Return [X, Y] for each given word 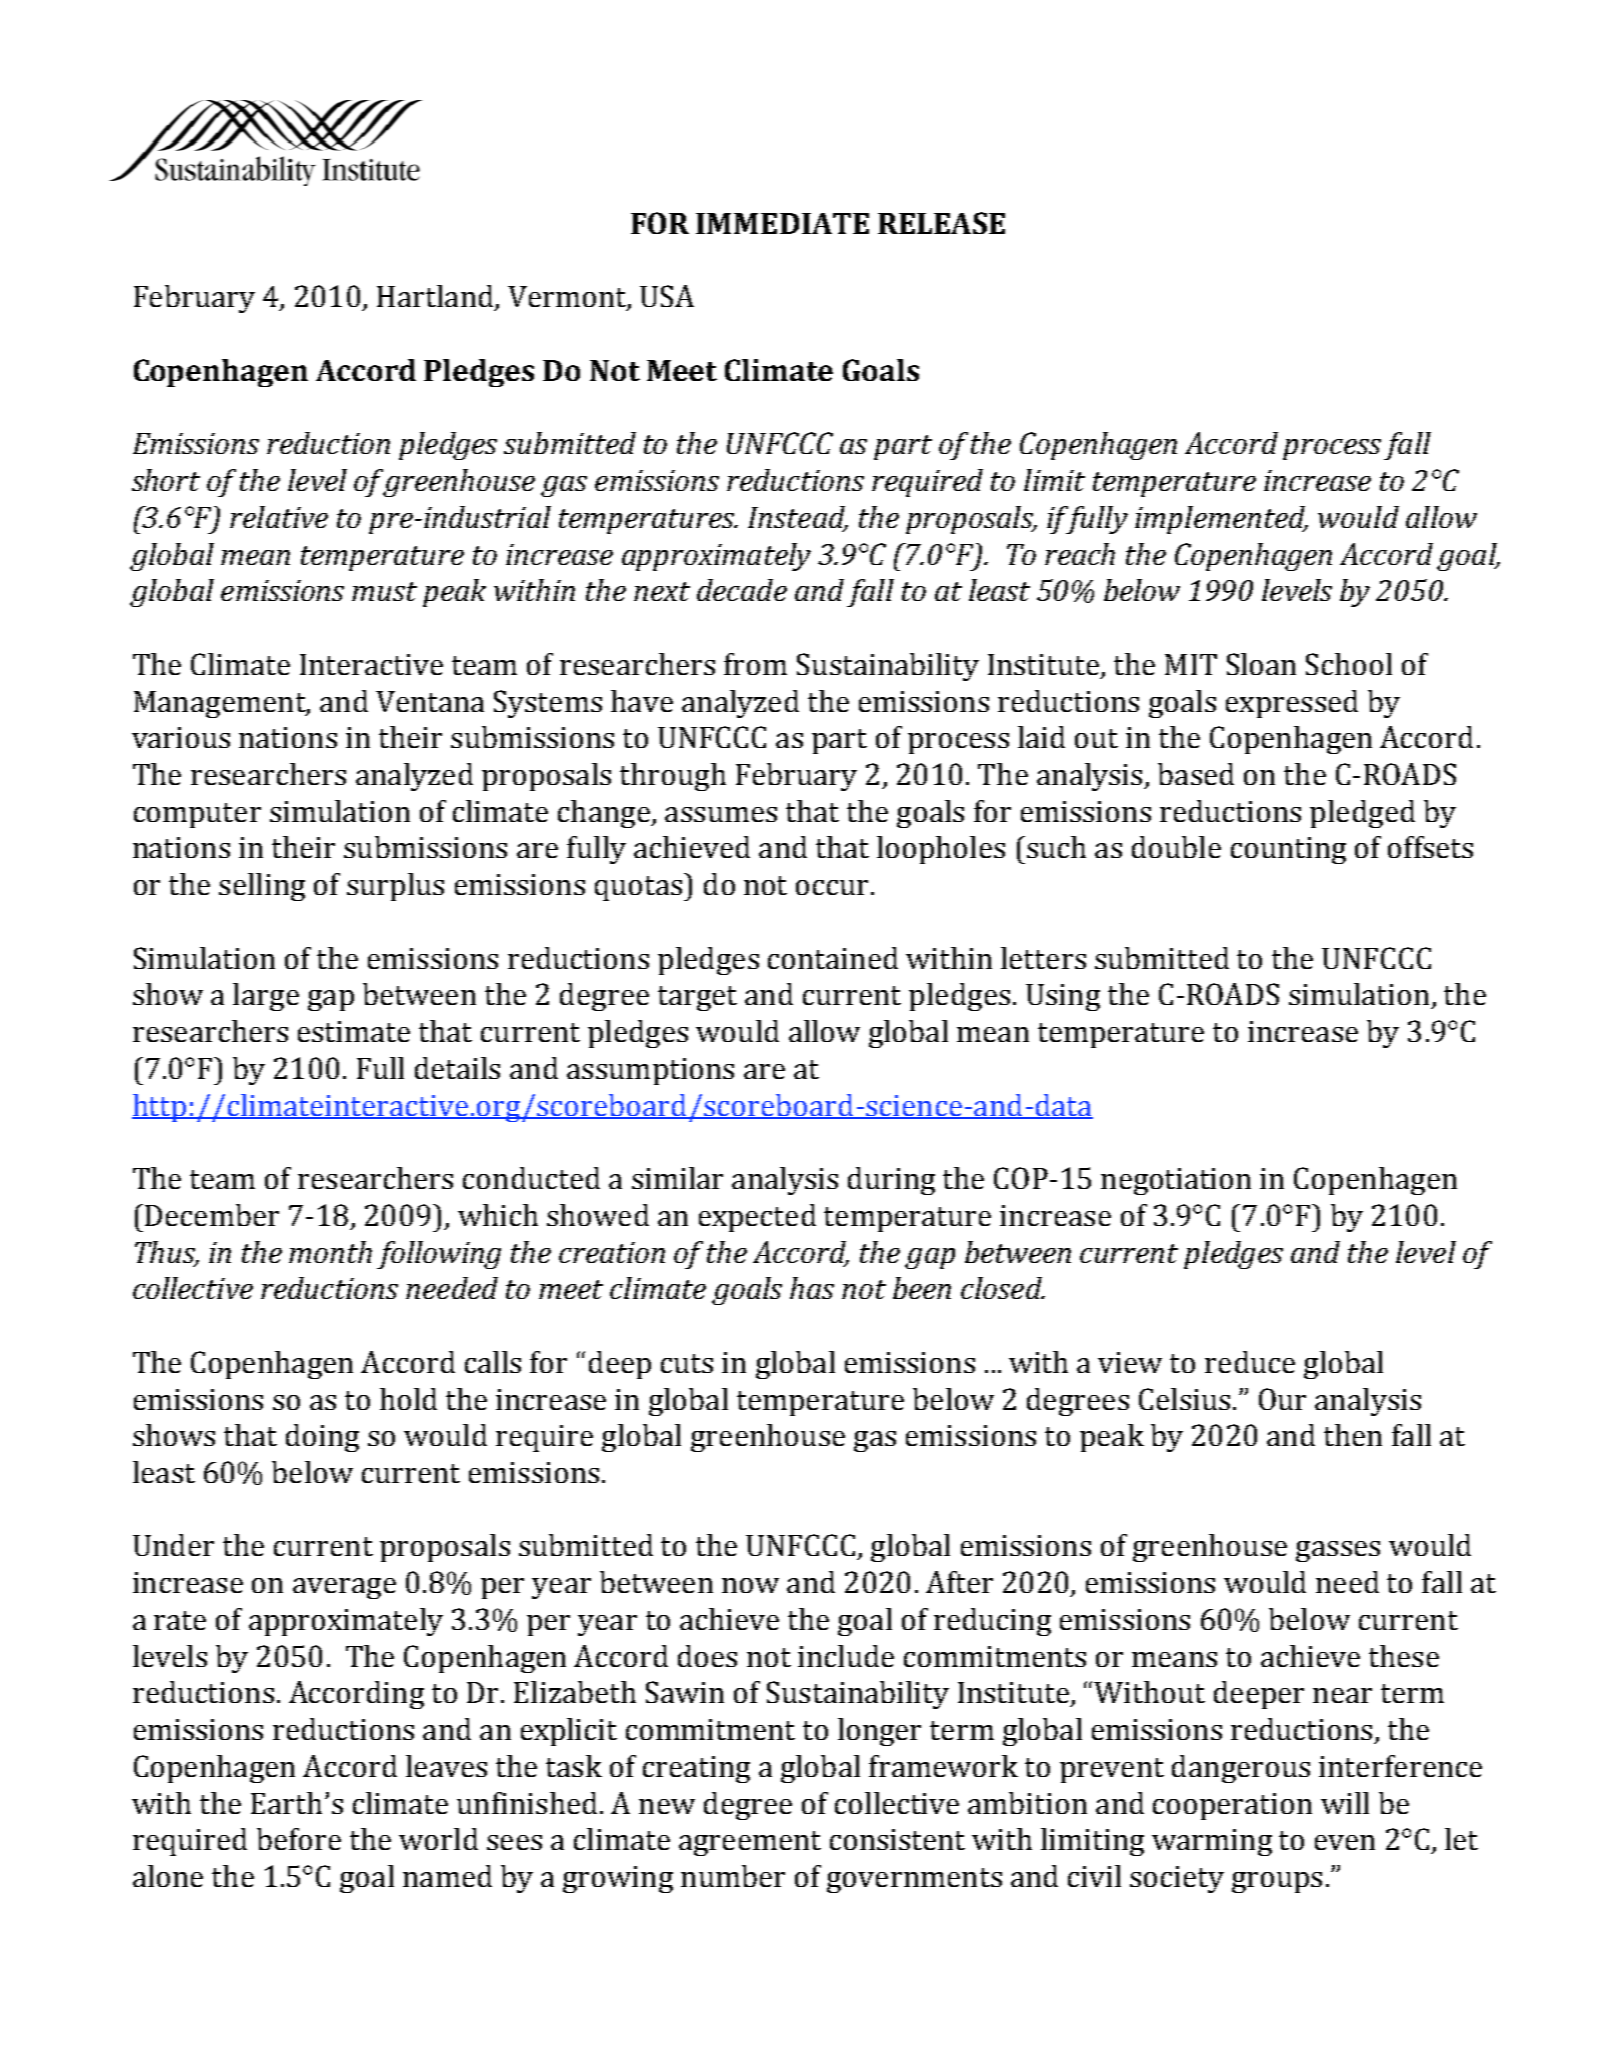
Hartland [436, 297]
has [812, 1288]
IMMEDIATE [782, 223]
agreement [750, 1843]
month [330, 1252]
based [1196, 774]
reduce [1250, 1362]
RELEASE [941, 223]
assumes [721, 814]
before [299, 1839]
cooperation [1232, 1806]
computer [197, 815]
